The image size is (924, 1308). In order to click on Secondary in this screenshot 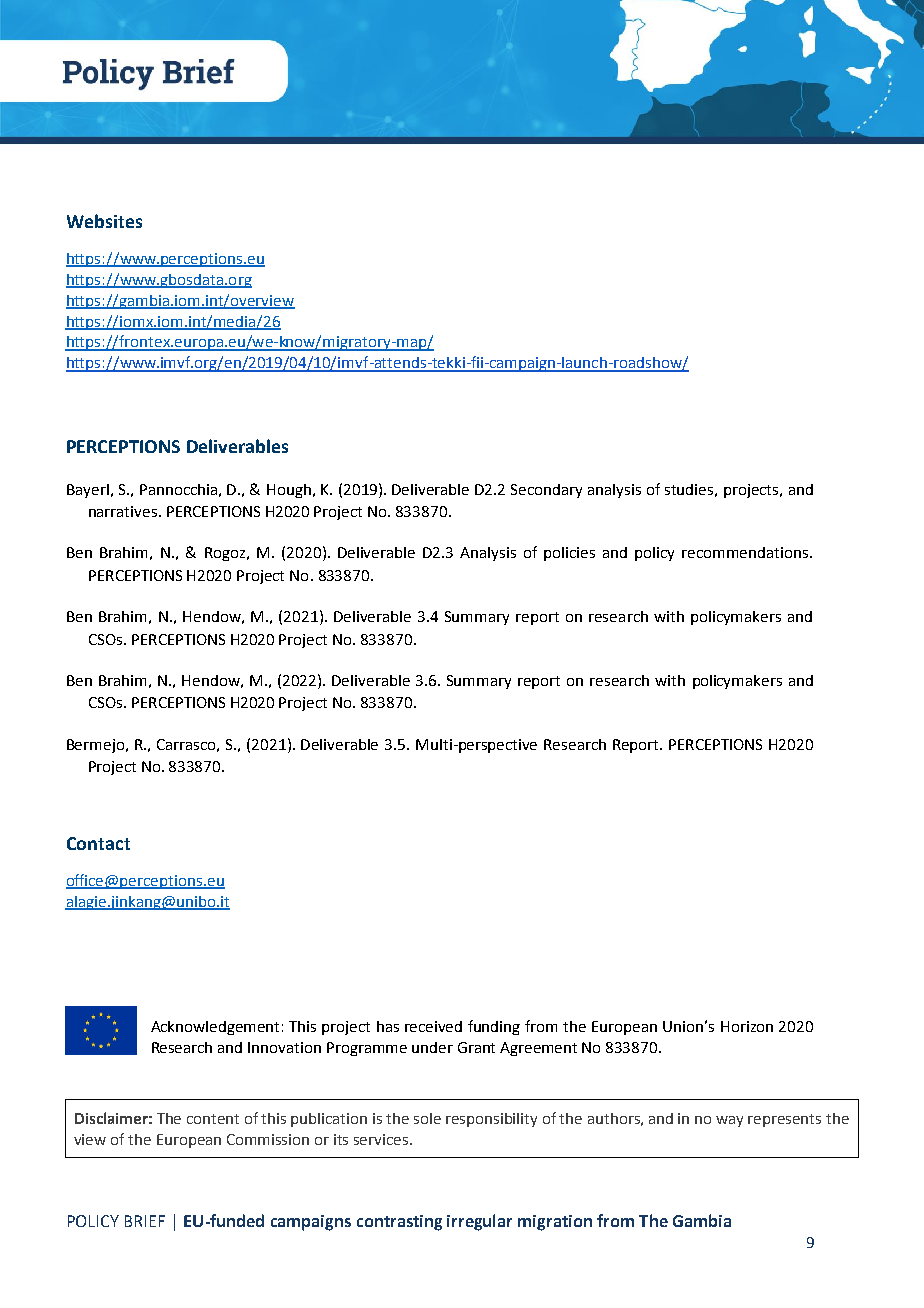, I will do `click(546, 491)`.
